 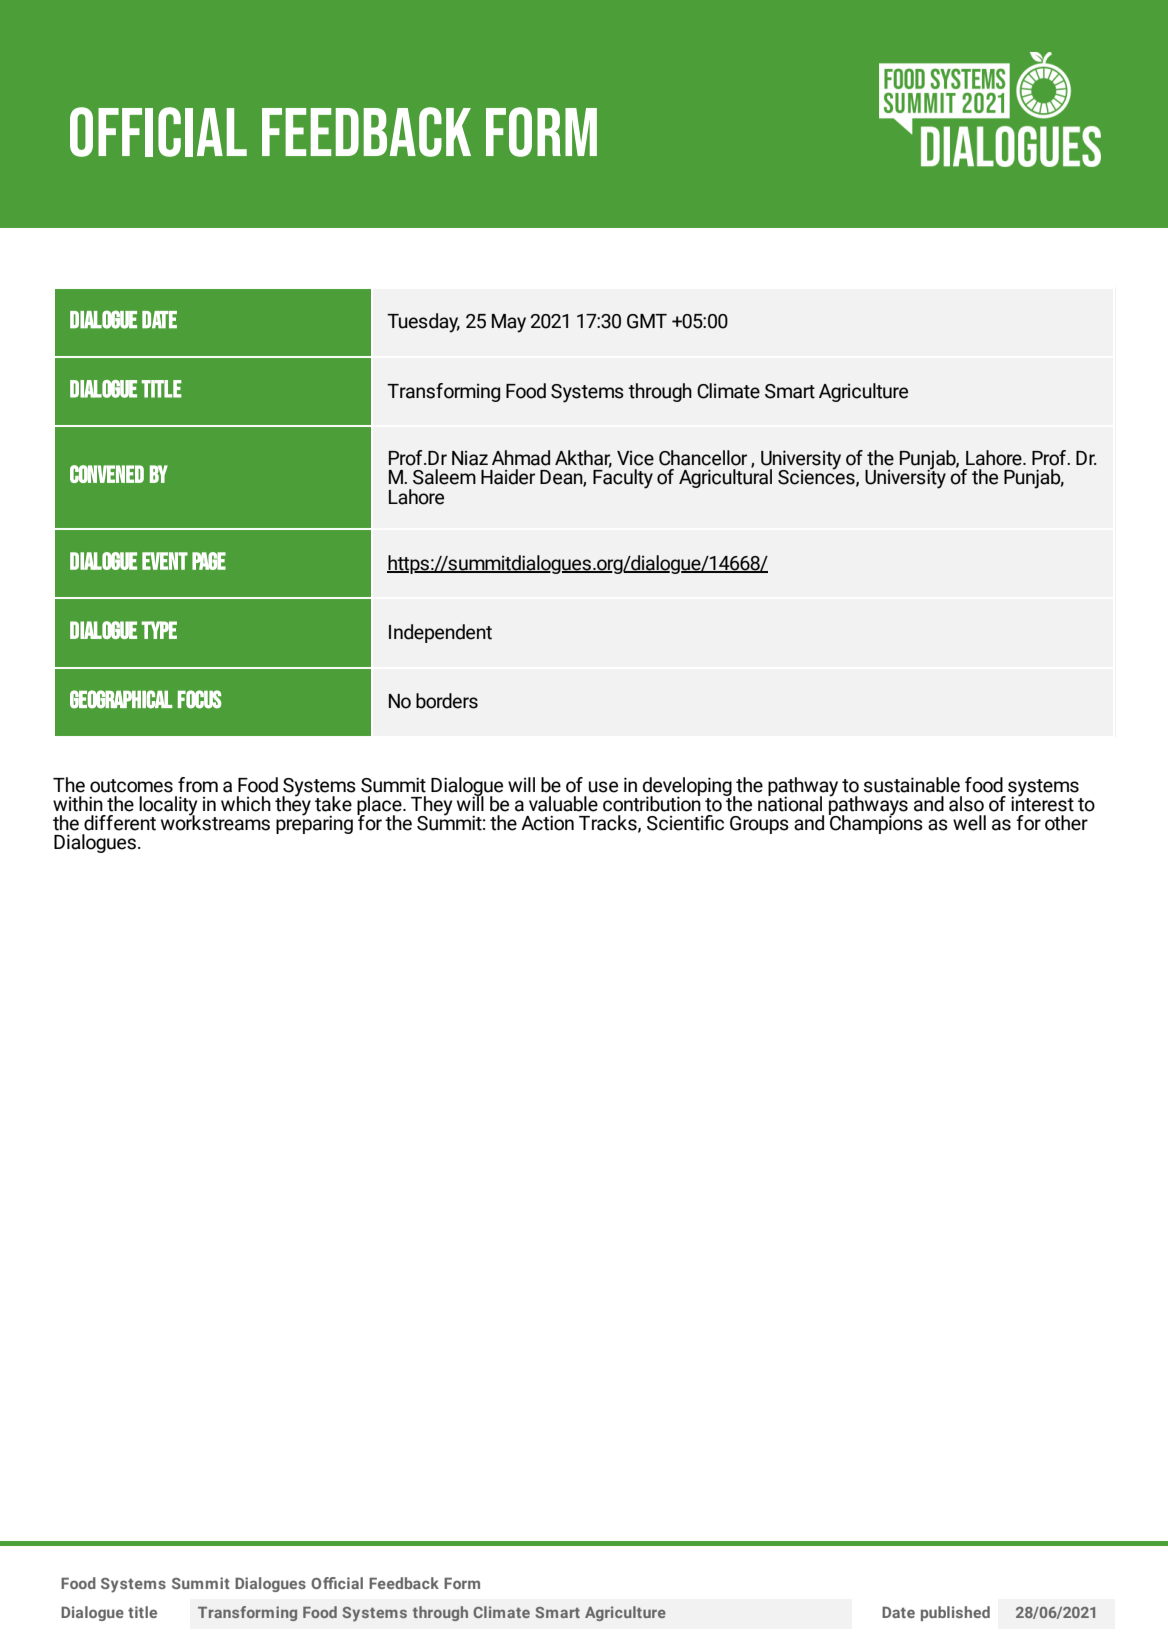 What do you see at coordinates (547, 823) in the page?
I see `Action` at bounding box center [547, 823].
